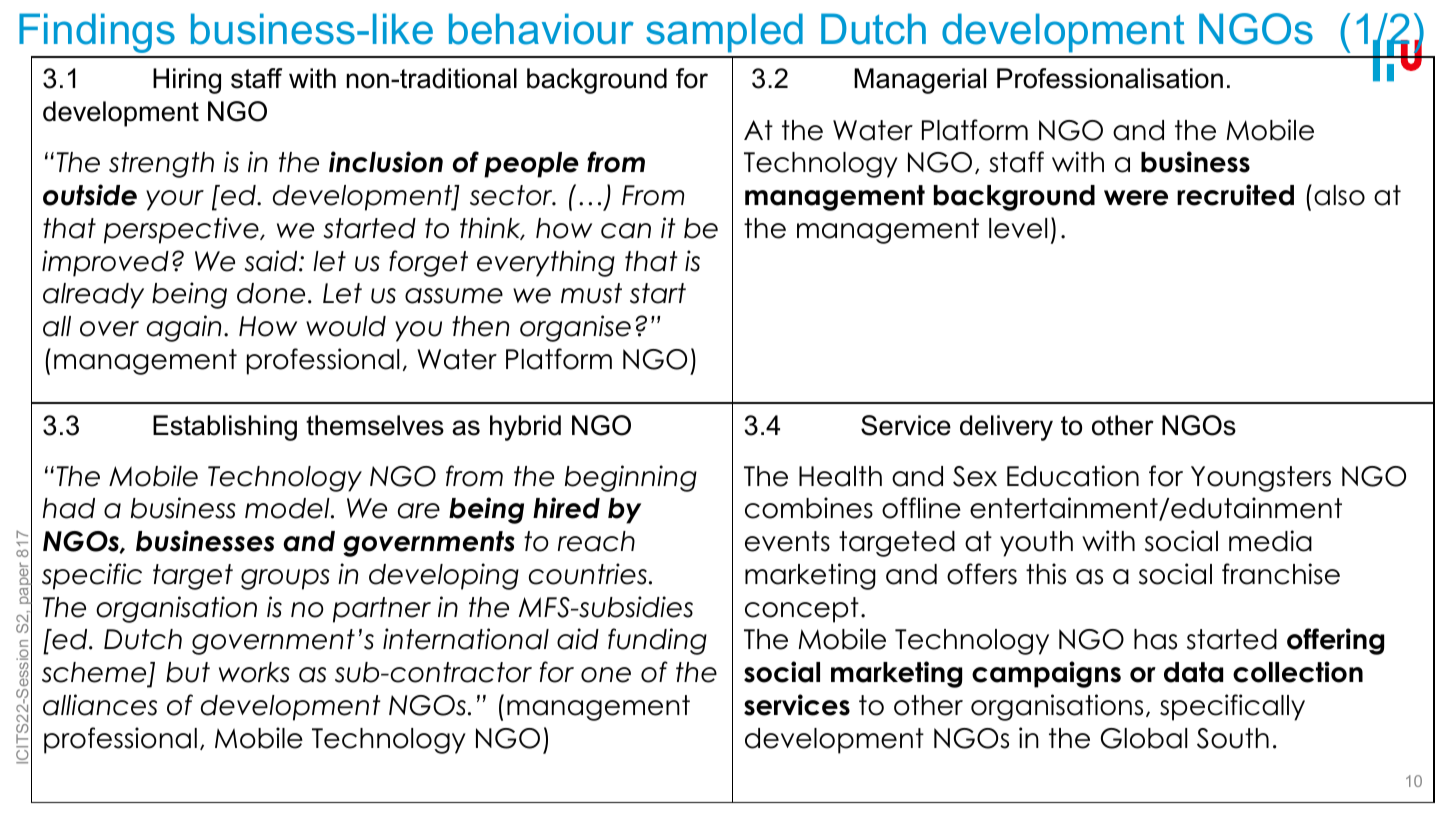 The image size is (1456, 819). What do you see at coordinates (182, 230) in the screenshot?
I see `perspective` at bounding box center [182, 230].
